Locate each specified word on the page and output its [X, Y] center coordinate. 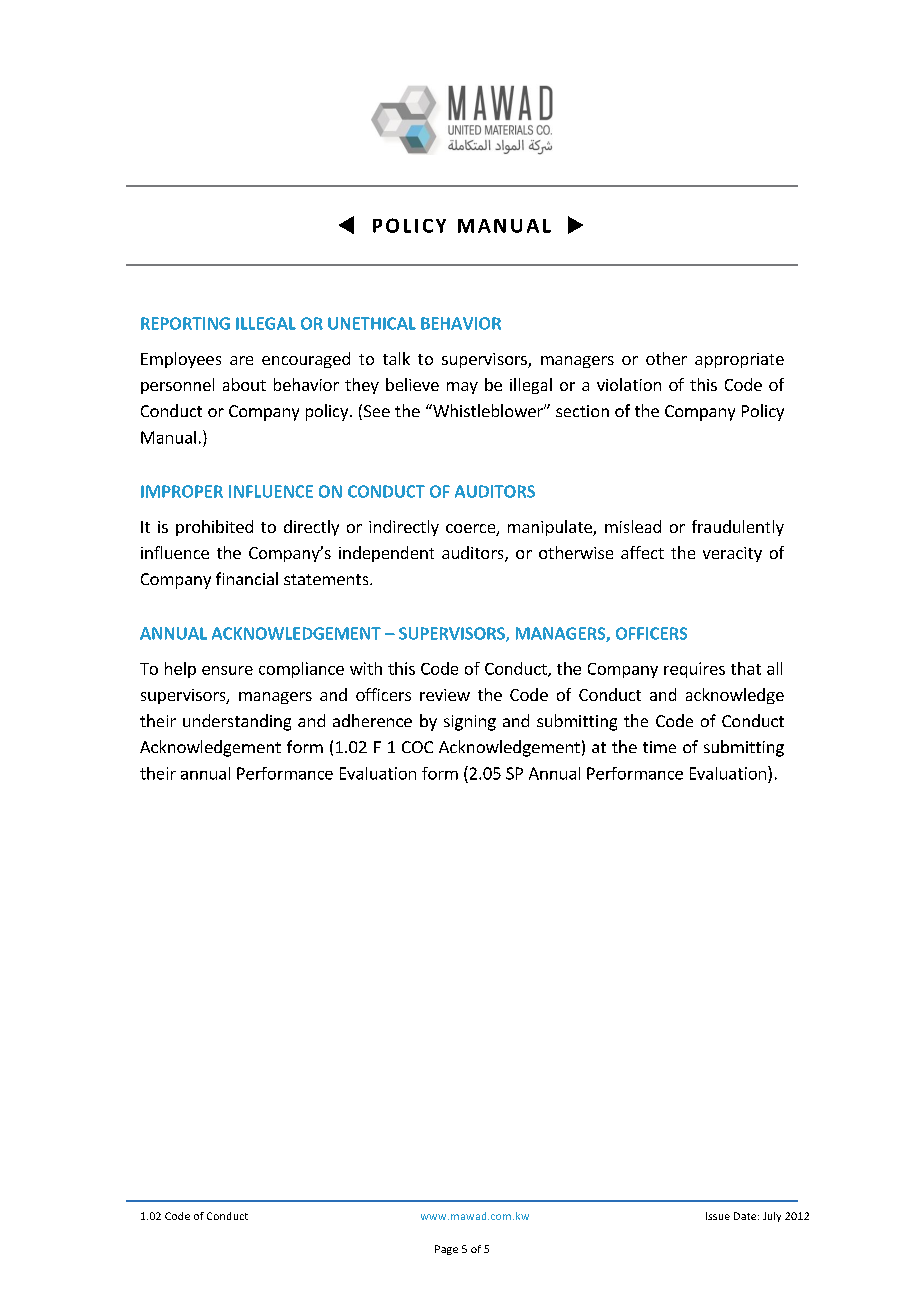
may [462, 388]
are [241, 360]
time [659, 747]
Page [446, 1250]
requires [694, 670]
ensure [227, 670]
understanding [237, 722]
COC [417, 747]
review [445, 695]
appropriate [739, 360]
